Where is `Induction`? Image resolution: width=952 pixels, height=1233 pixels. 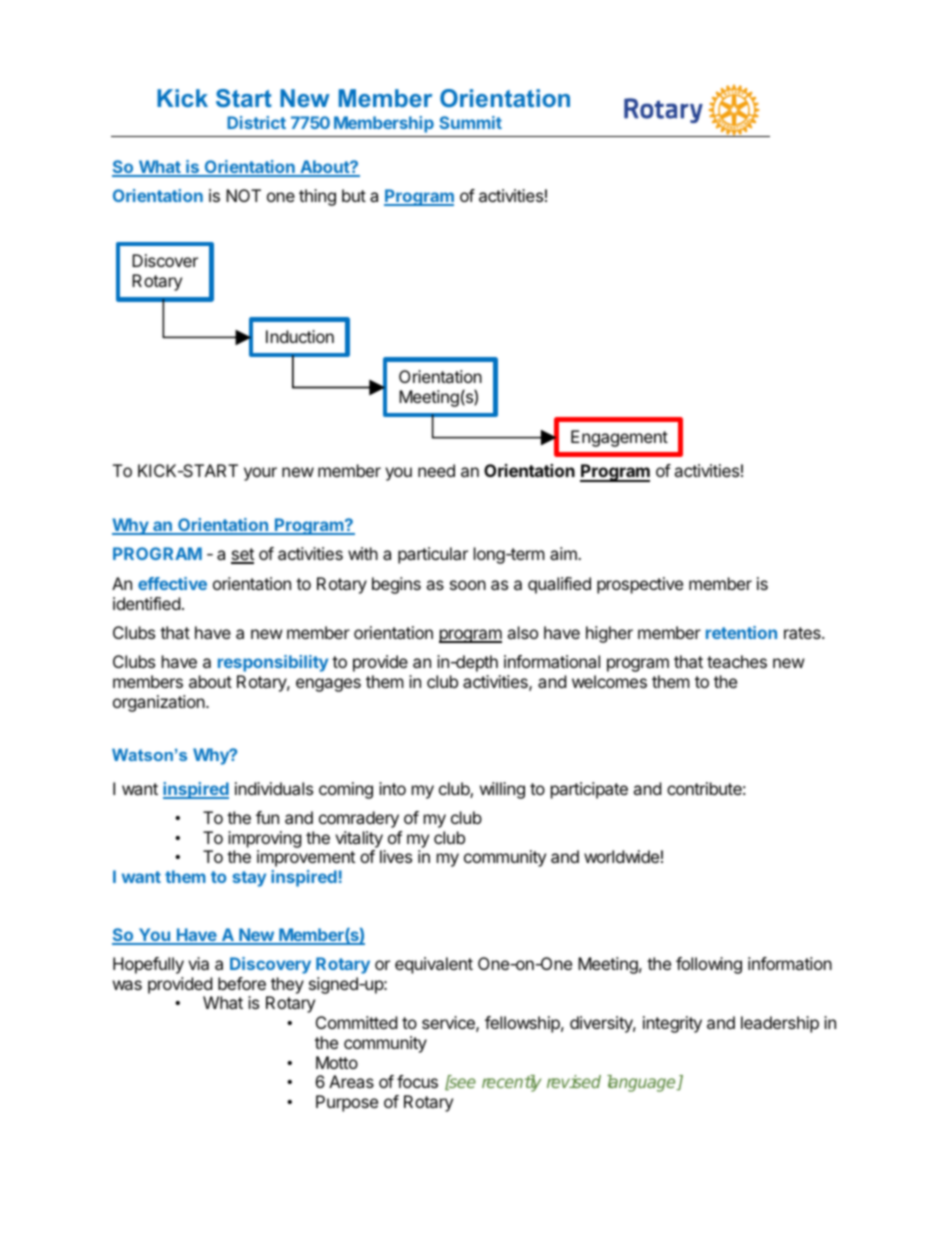 Induction is located at coordinates (300, 336).
